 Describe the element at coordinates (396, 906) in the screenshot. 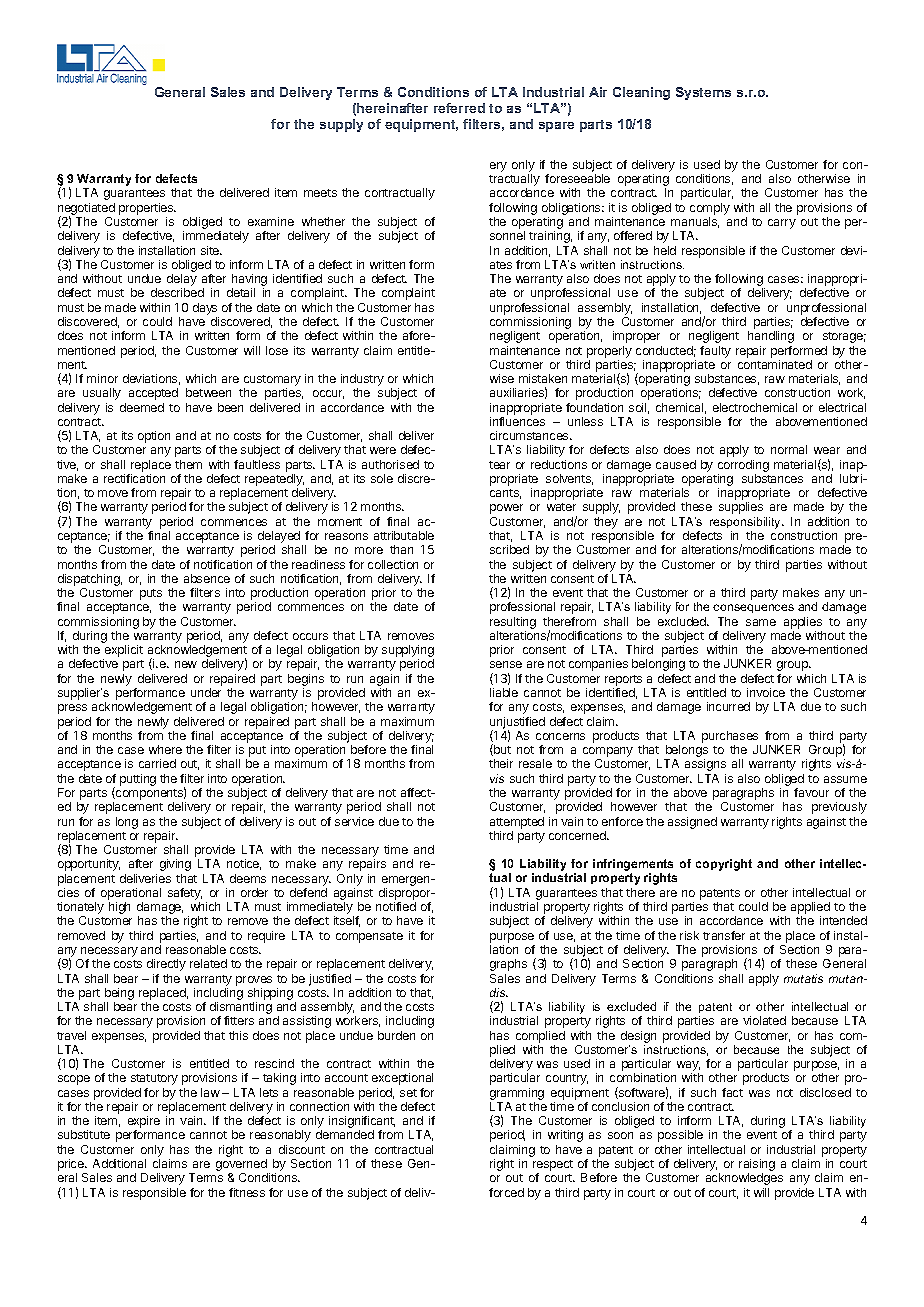

I see `notified` at that location.
